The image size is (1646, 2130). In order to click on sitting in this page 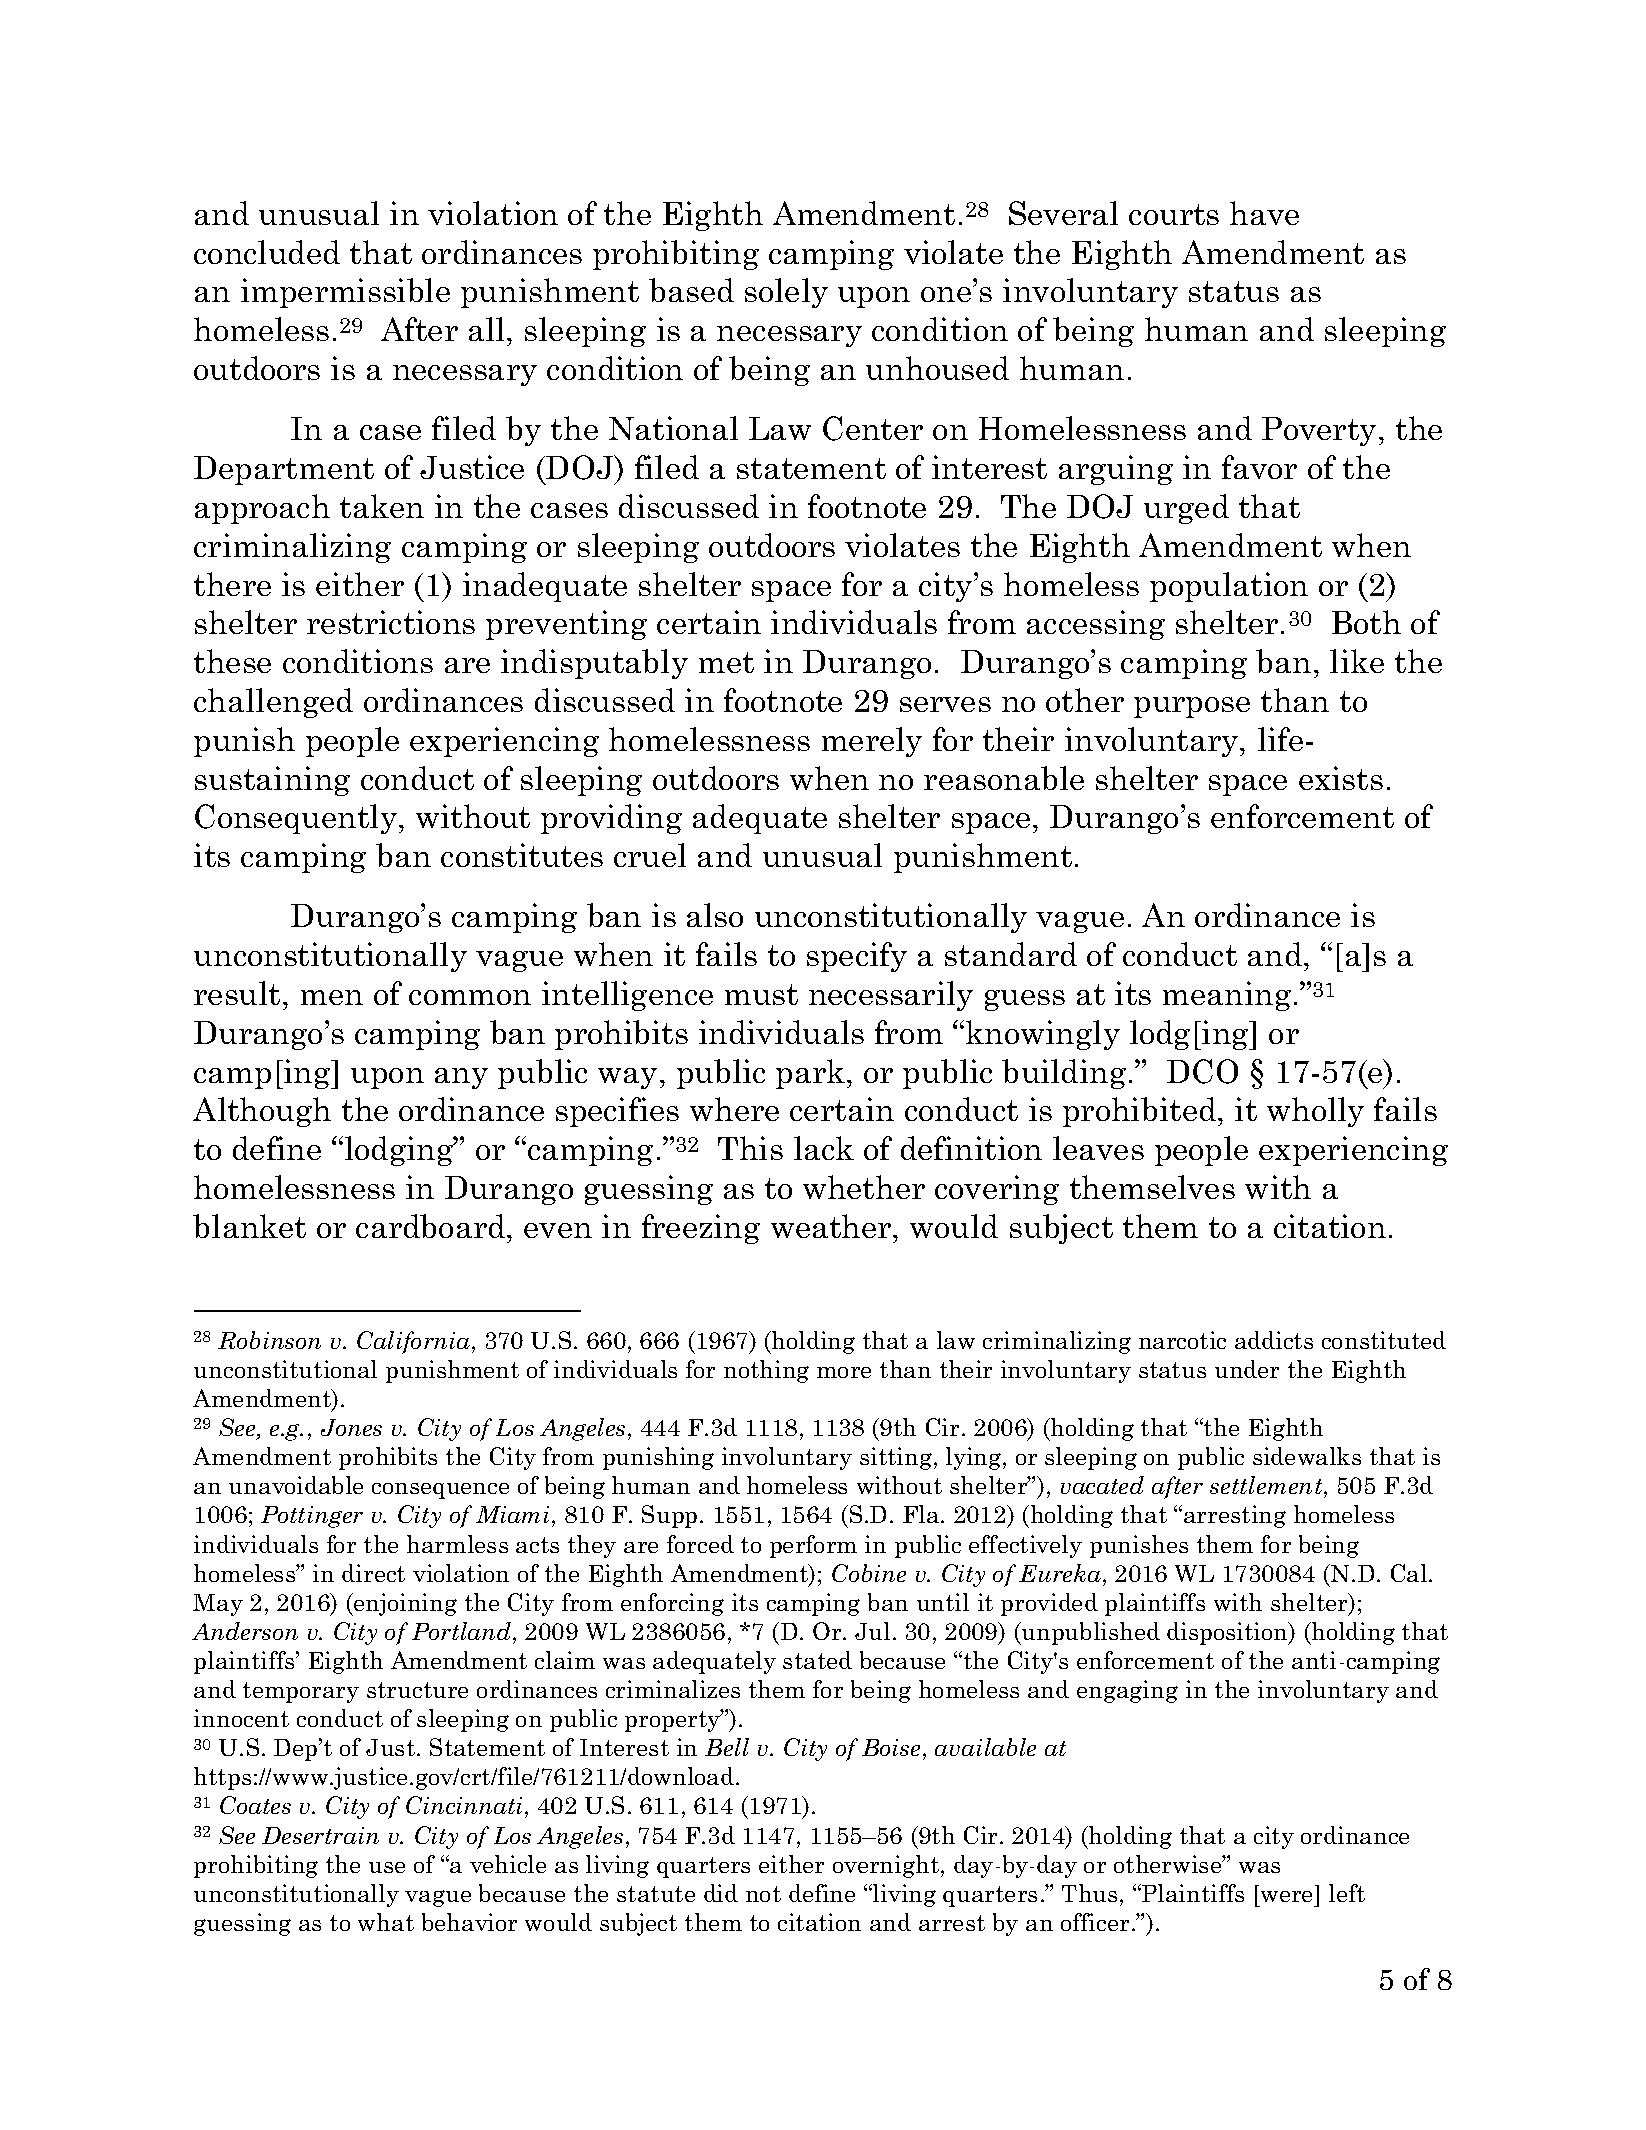, I will do `click(897, 1458)`.
